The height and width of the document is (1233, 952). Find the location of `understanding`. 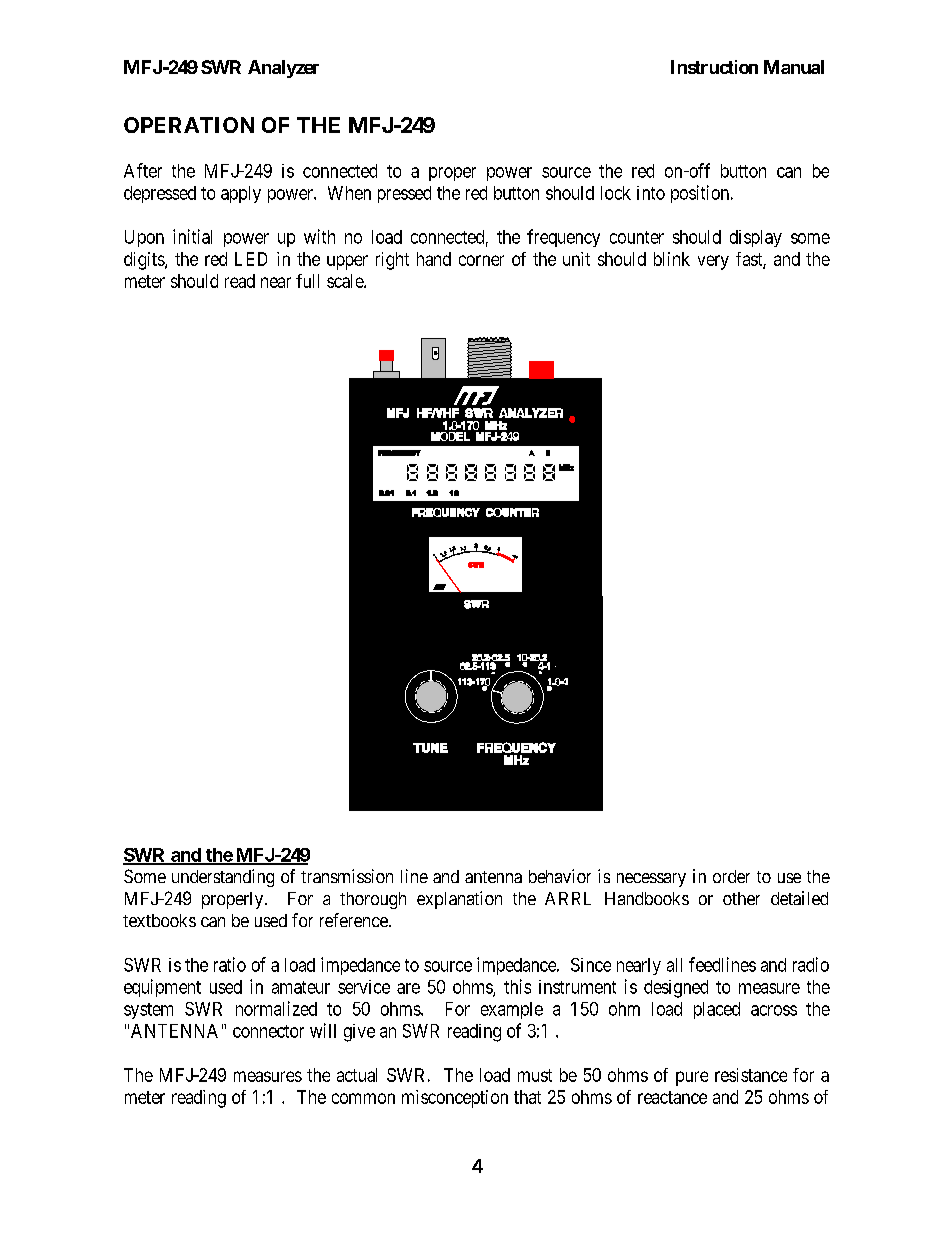

understanding is located at coordinates (223, 878).
